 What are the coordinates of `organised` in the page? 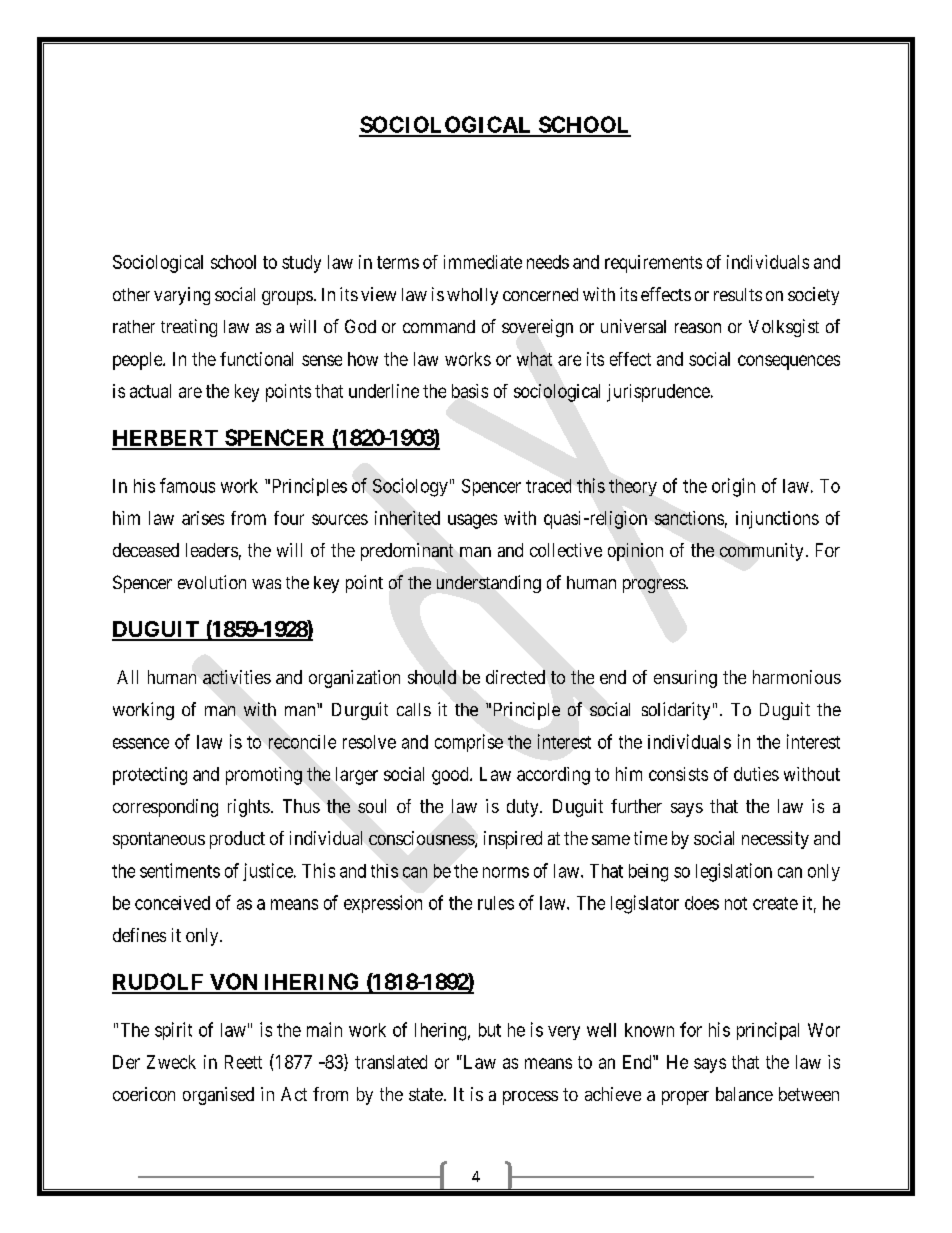 It's located at (218, 1096).
